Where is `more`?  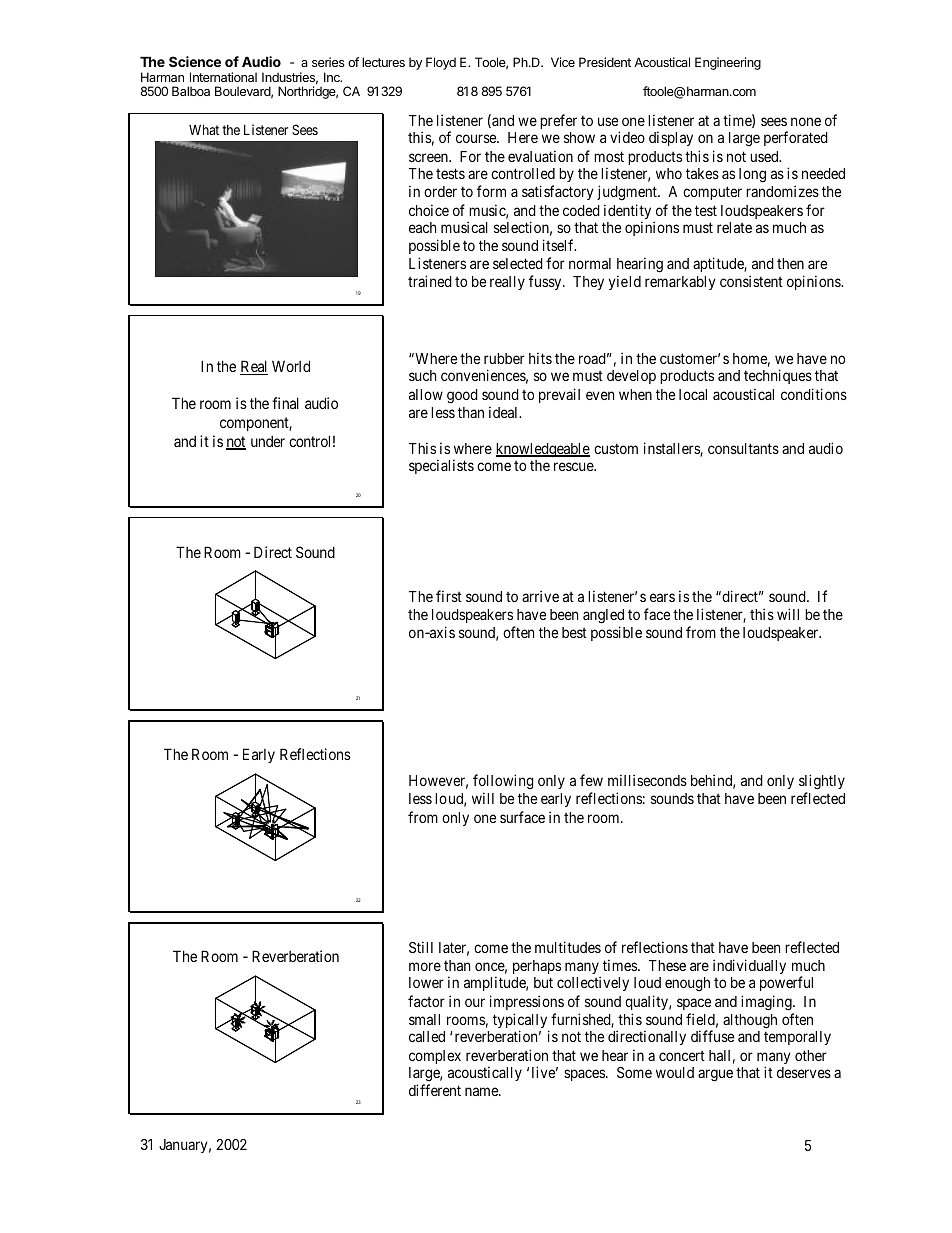
more is located at coordinates (425, 966).
